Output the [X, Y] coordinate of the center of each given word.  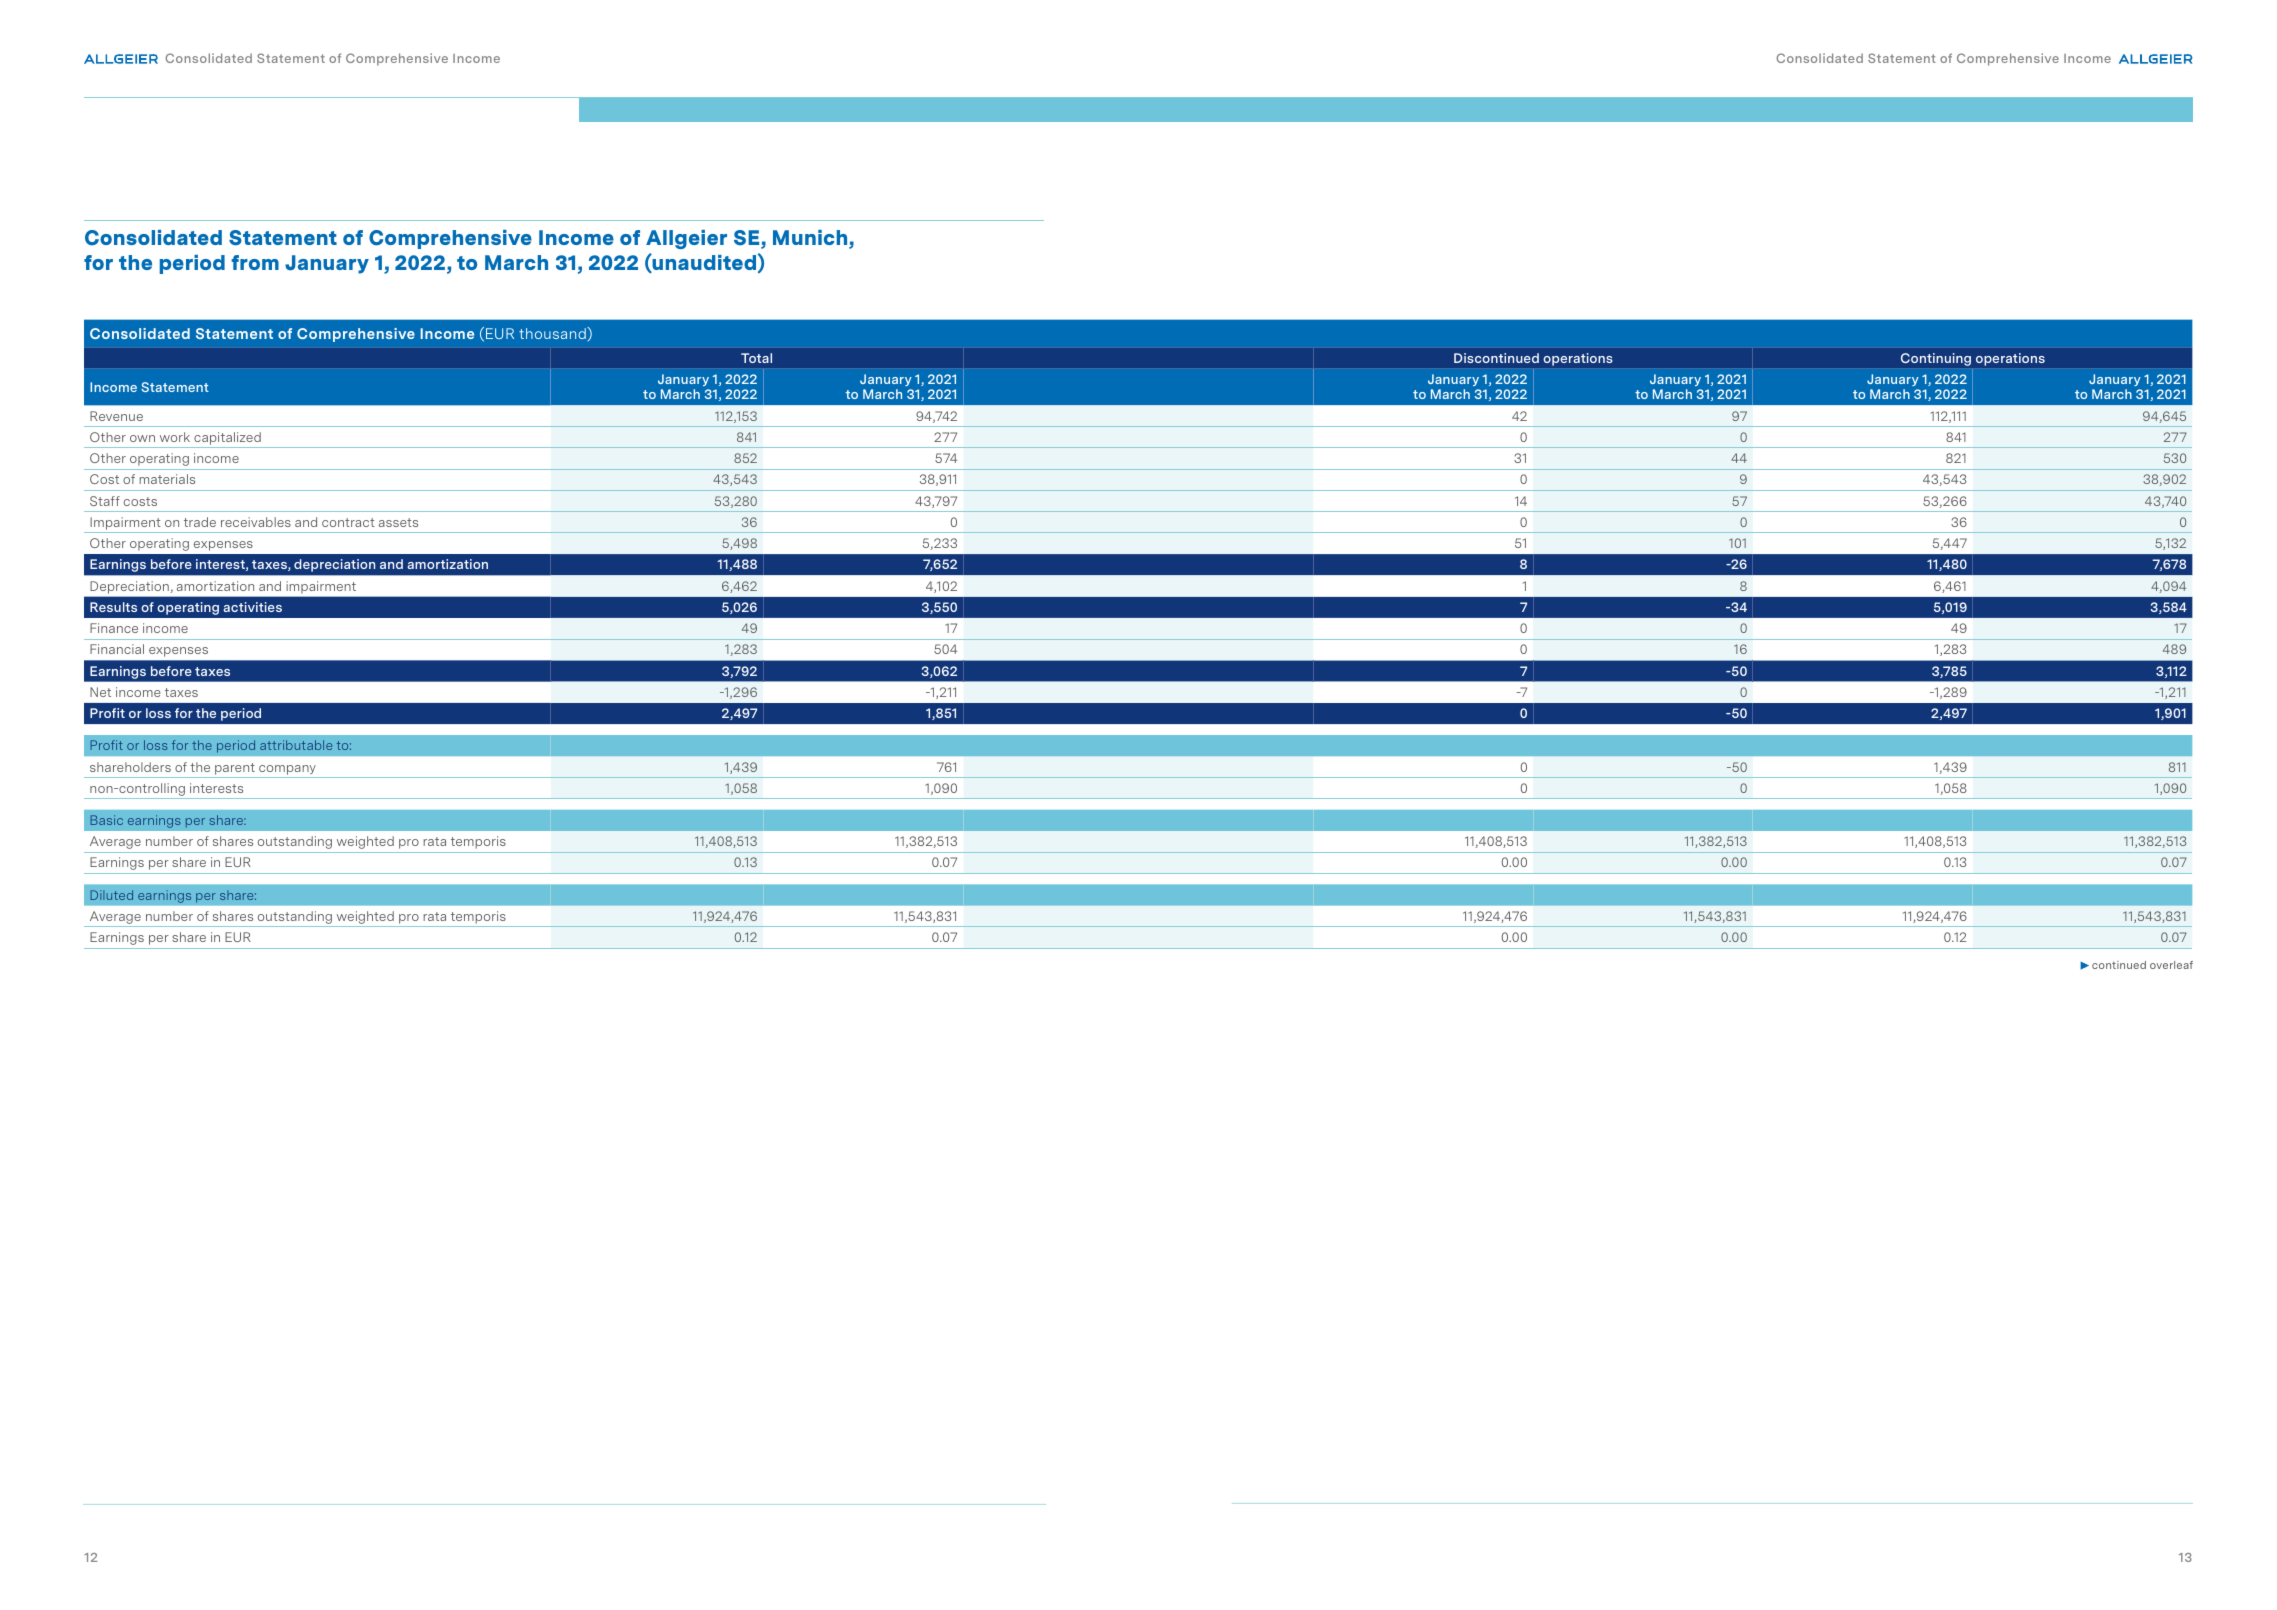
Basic [107, 820]
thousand [553, 333]
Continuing [1936, 359]
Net [100, 692]
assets [398, 522]
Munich [811, 239]
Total [756, 358]
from [255, 262]
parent [235, 769]
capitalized [227, 438]
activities [252, 607]
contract [348, 522]
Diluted [112, 895]
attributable [296, 745]
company [287, 770]
